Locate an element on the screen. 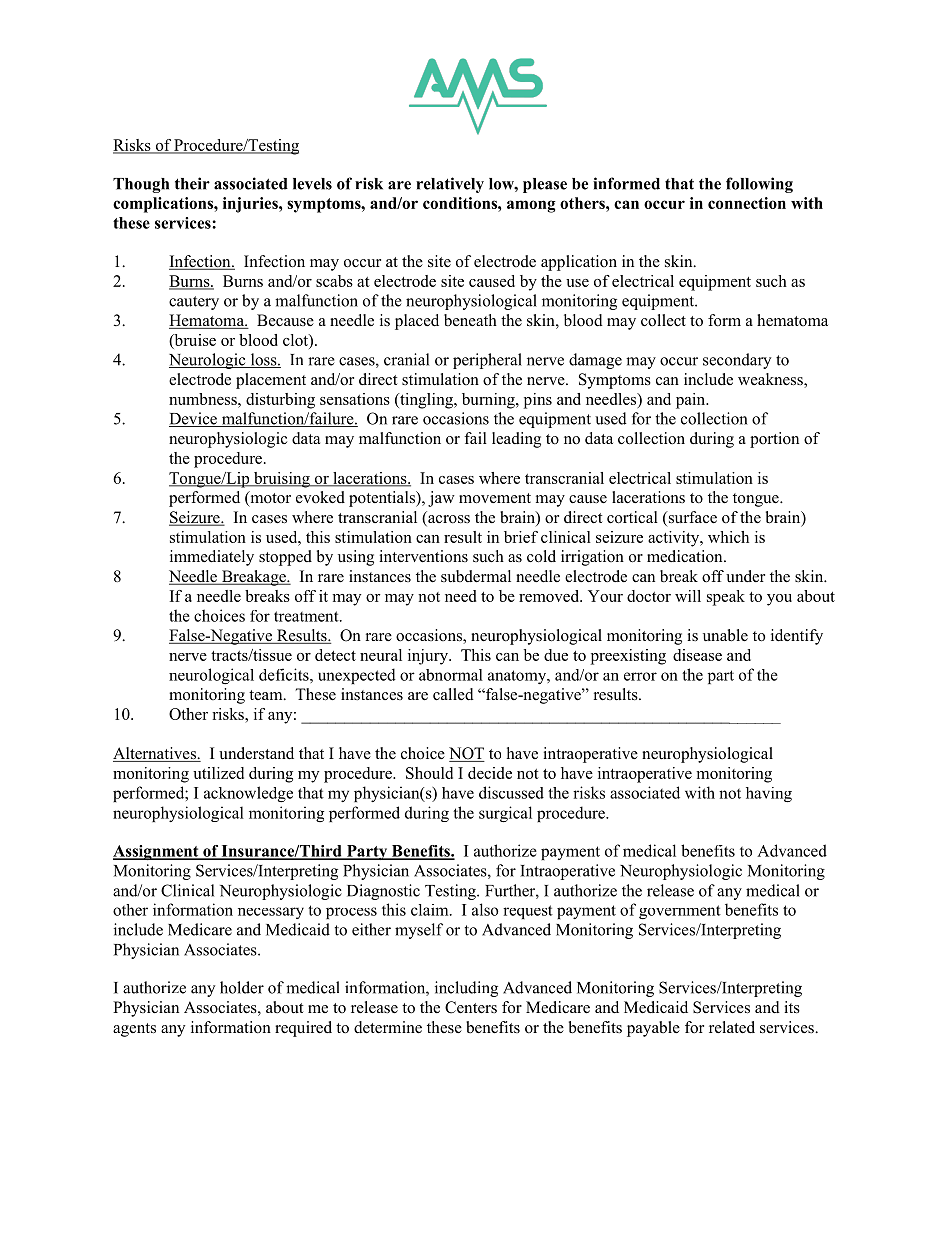 The width and height of the screenshot is (952, 1233). jaw is located at coordinates (441, 499).
